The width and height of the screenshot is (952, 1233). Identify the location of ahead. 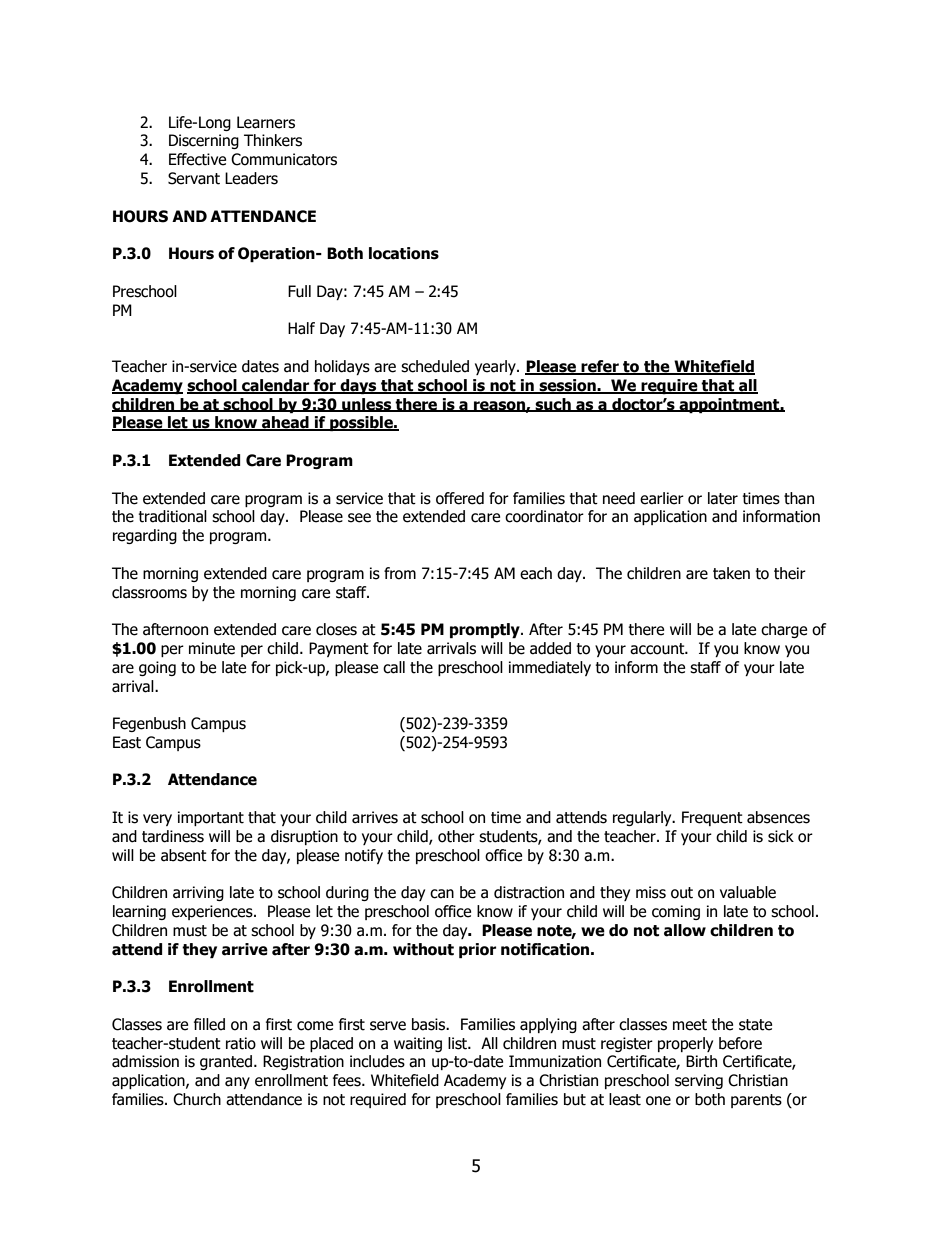
(285, 423).
